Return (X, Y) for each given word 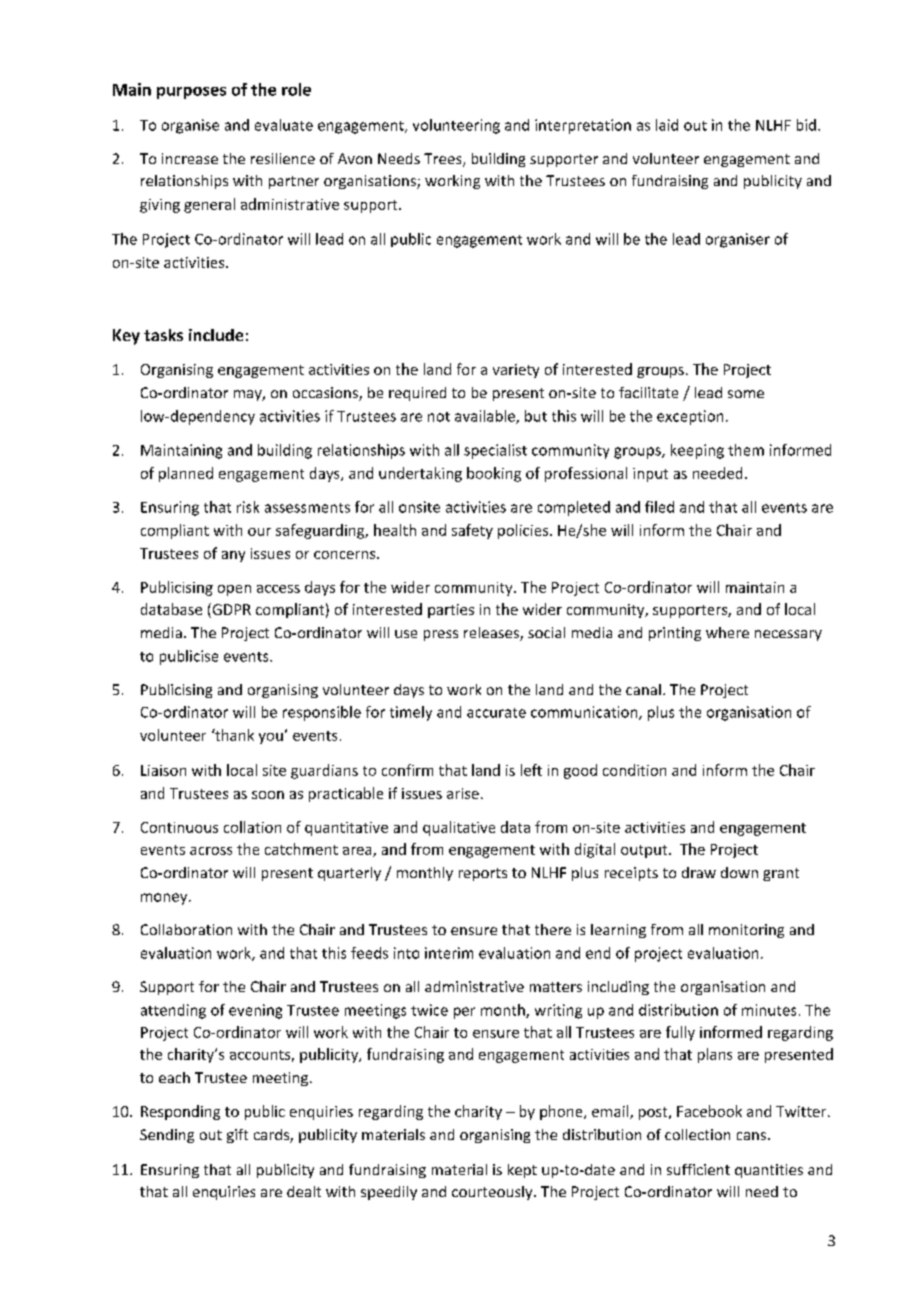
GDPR (230, 610)
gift (237, 1136)
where (727, 632)
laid (667, 125)
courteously (493, 1193)
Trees (444, 160)
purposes (191, 93)
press (441, 635)
